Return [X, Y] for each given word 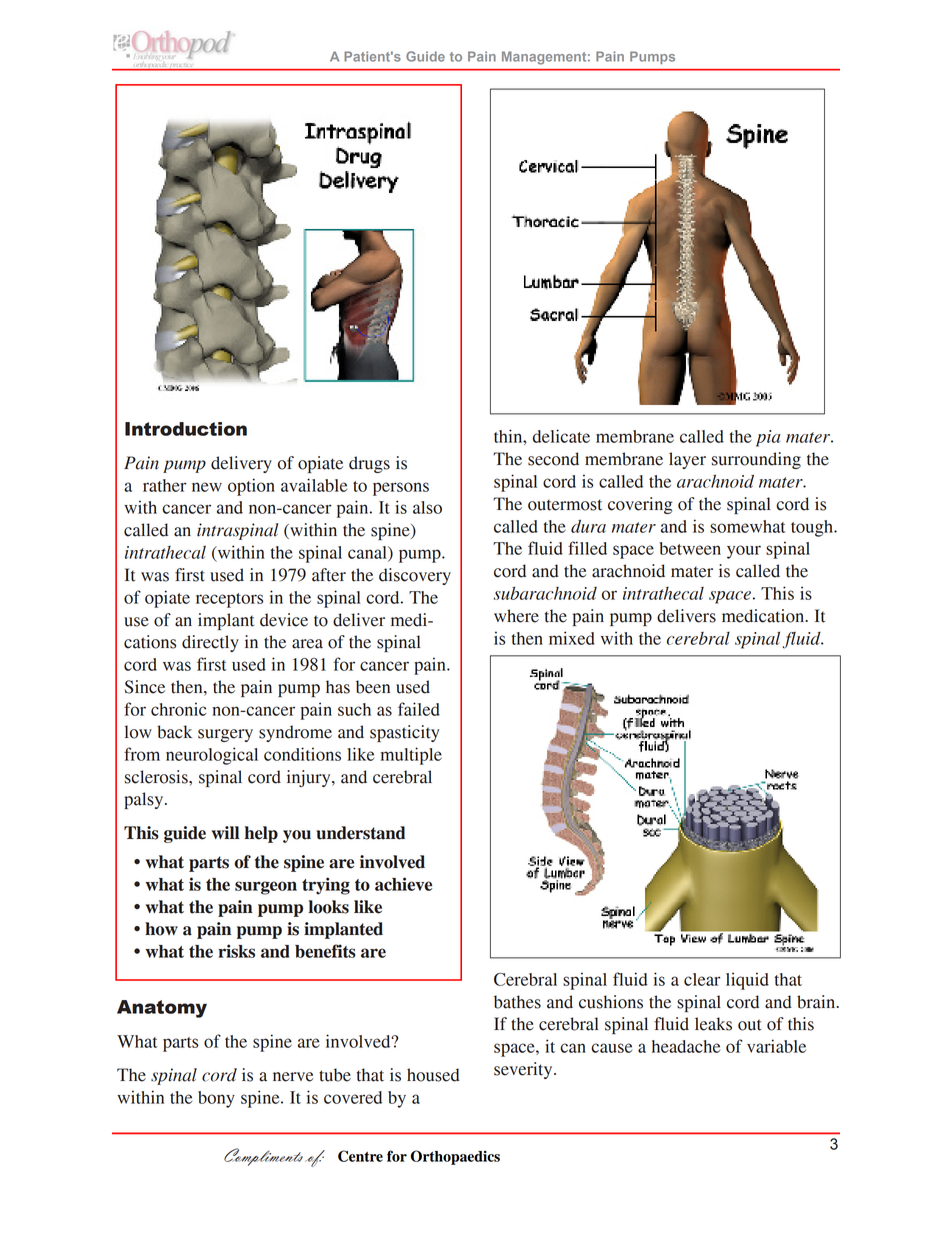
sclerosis [157, 777]
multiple [411, 756]
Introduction [186, 429]
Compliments [263, 1157]
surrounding [756, 460]
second [553, 459]
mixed [572, 638]
